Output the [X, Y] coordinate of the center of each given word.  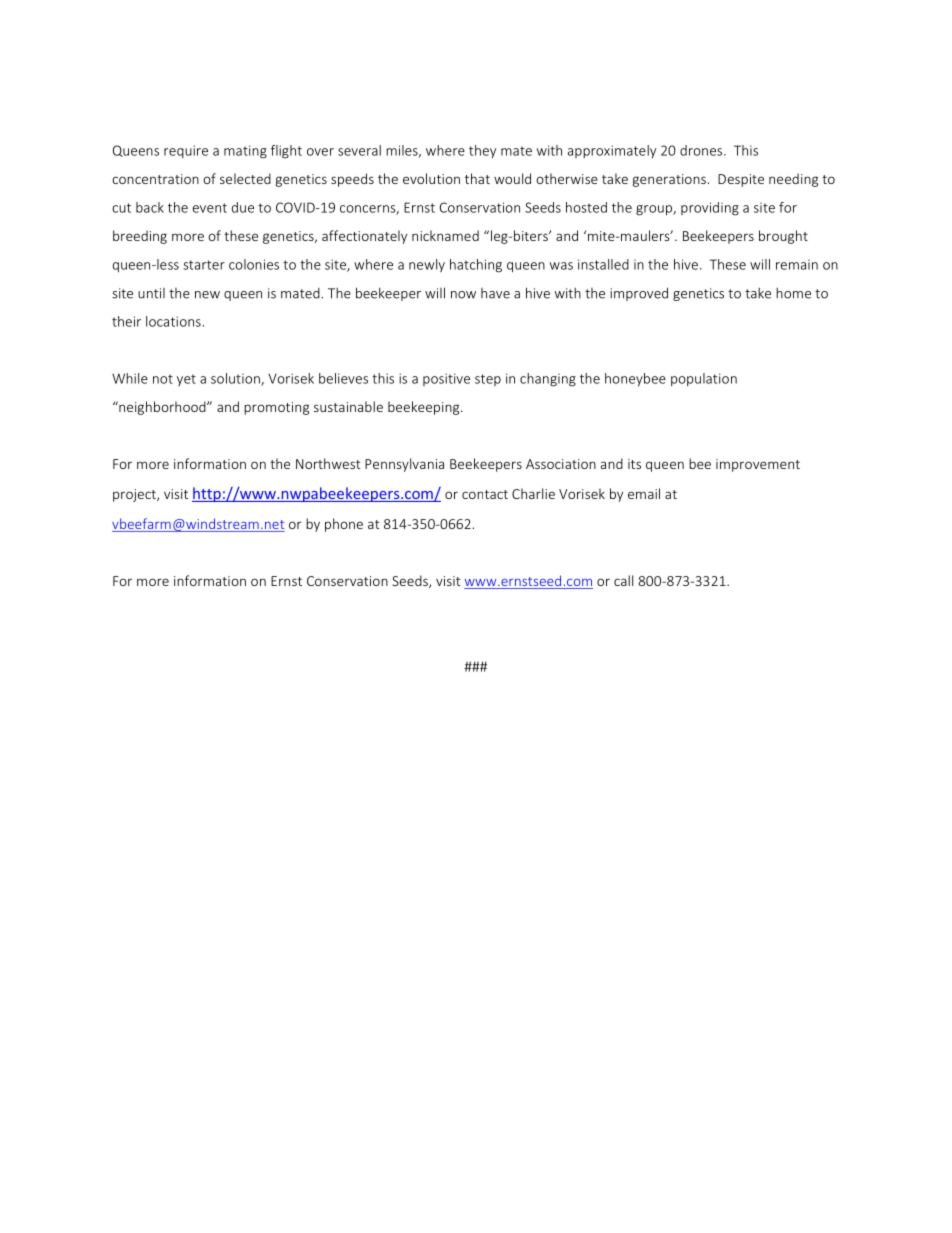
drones [702, 150]
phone [344, 525]
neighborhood [162, 408]
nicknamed [445, 235]
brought [783, 237]
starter [204, 265]
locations [173, 321]
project [135, 495]
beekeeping [425, 408]
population [704, 379]
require [186, 151]
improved [639, 294]
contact [485, 494]
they [482, 151]
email [644, 493]
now [463, 295]
